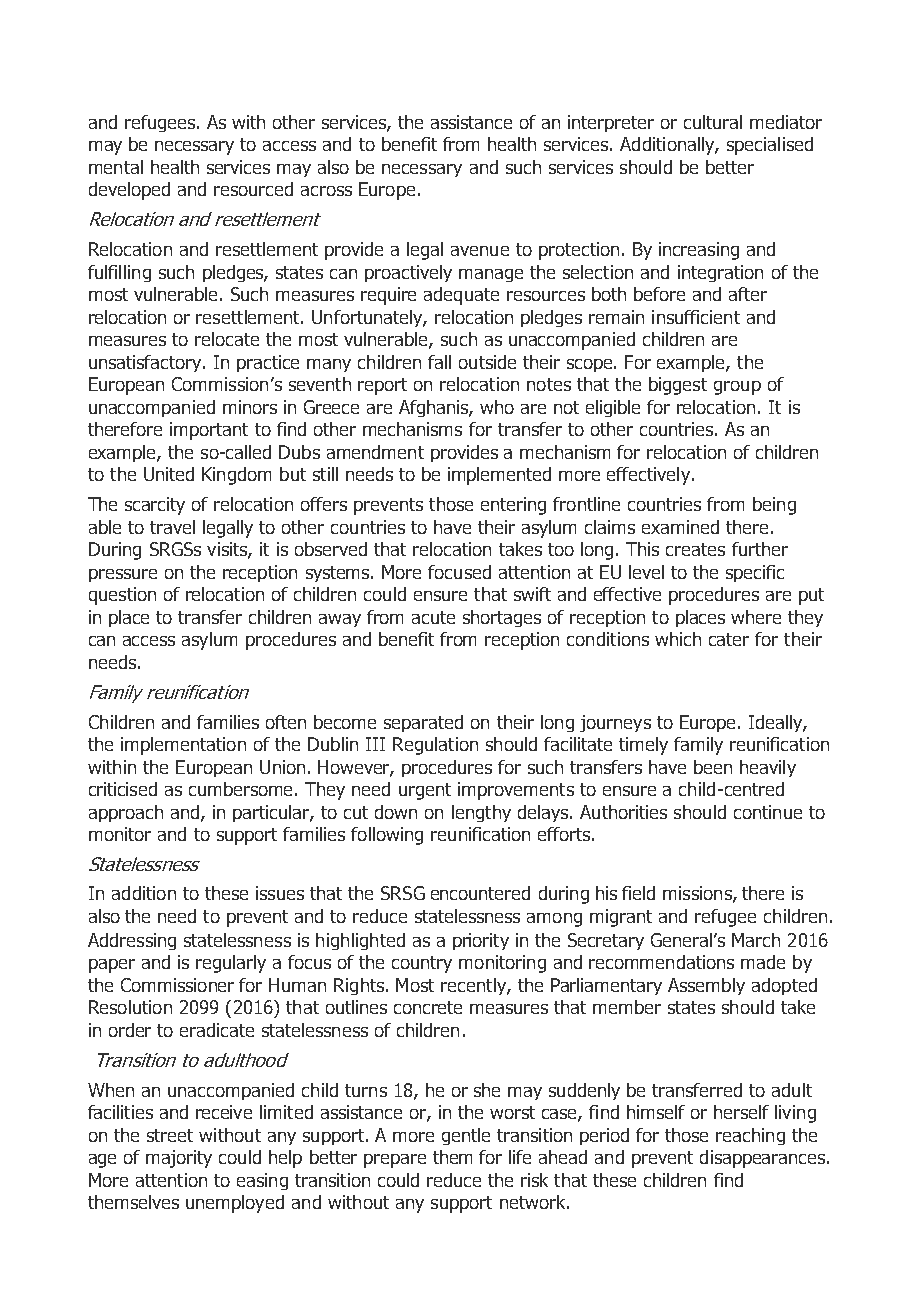 The height and width of the screenshot is (1308, 924). What do you see at coordinates (433, 617) in the screenshot?
I see `acute` at bounding box center [433, 617].
